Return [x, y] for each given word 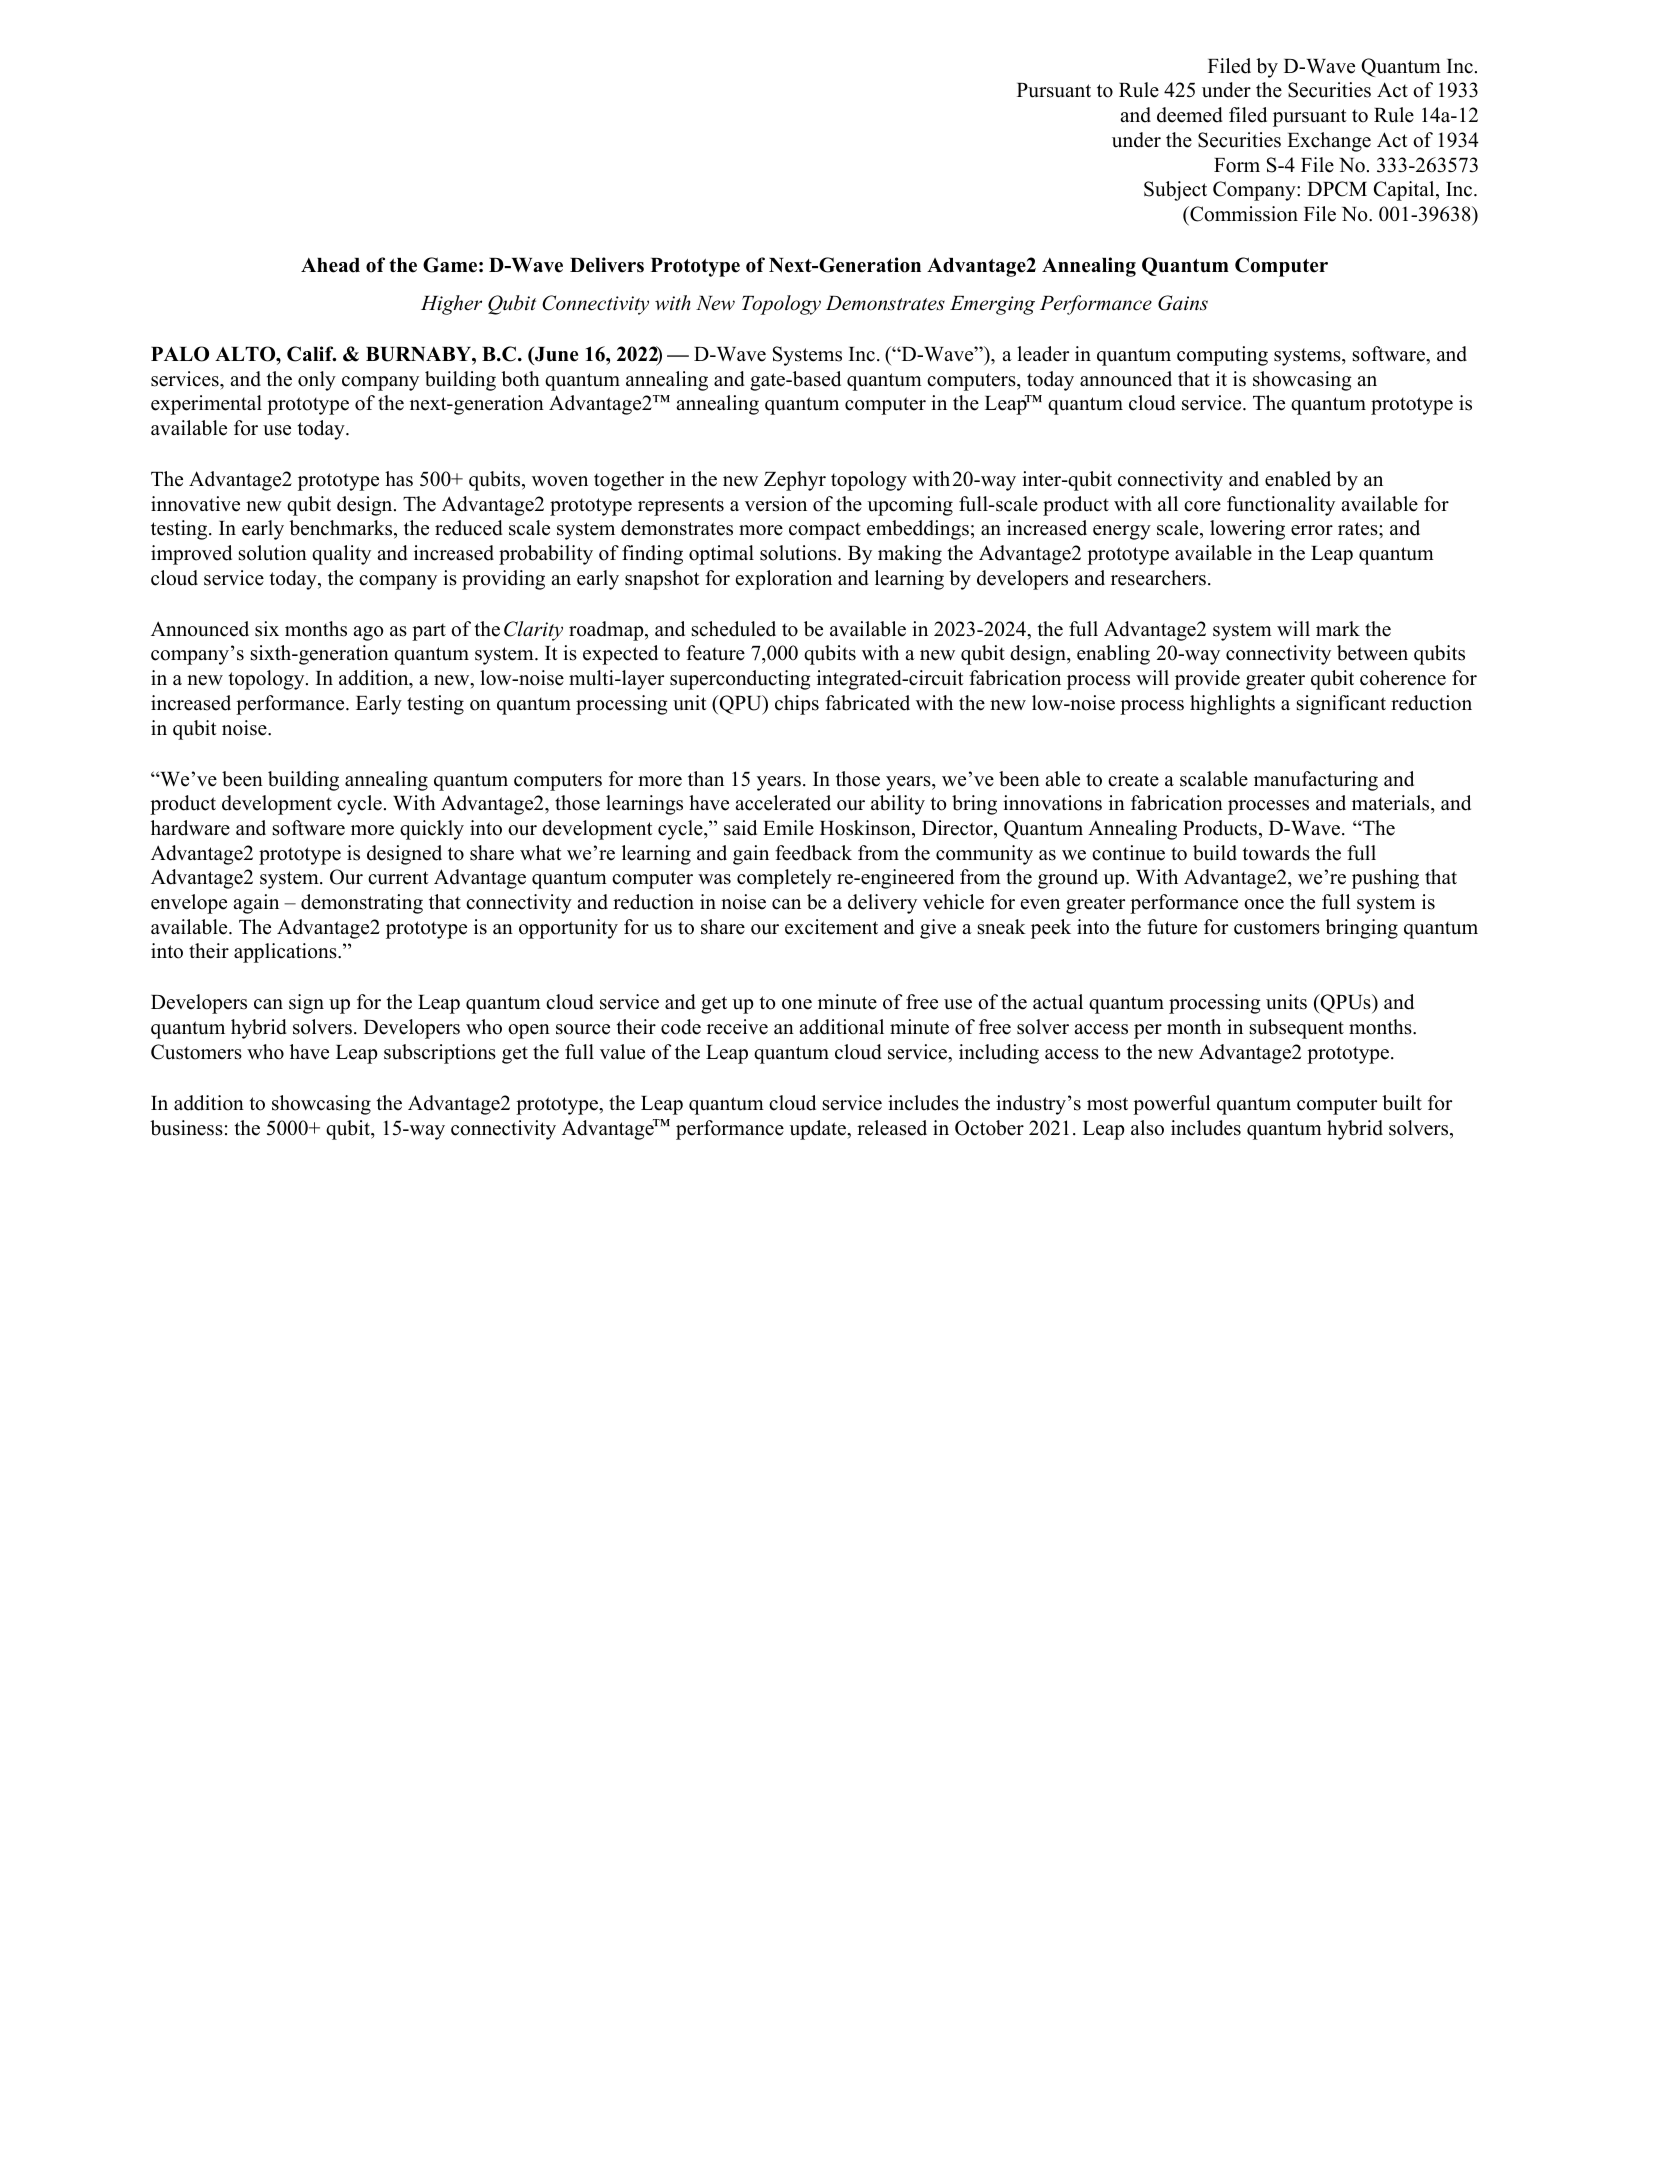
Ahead [330, 265]
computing [1222, 356]
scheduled [734, 629]
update [819, 1130]
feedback [813, 853]
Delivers [607, 265]
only [317, 381]
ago [368, 633]
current [398, 878]
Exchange [1329, 142]
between [1372, 653]
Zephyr [795, 481]
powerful [1172, 1105]
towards [1276, 853]
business [186, 1128]
